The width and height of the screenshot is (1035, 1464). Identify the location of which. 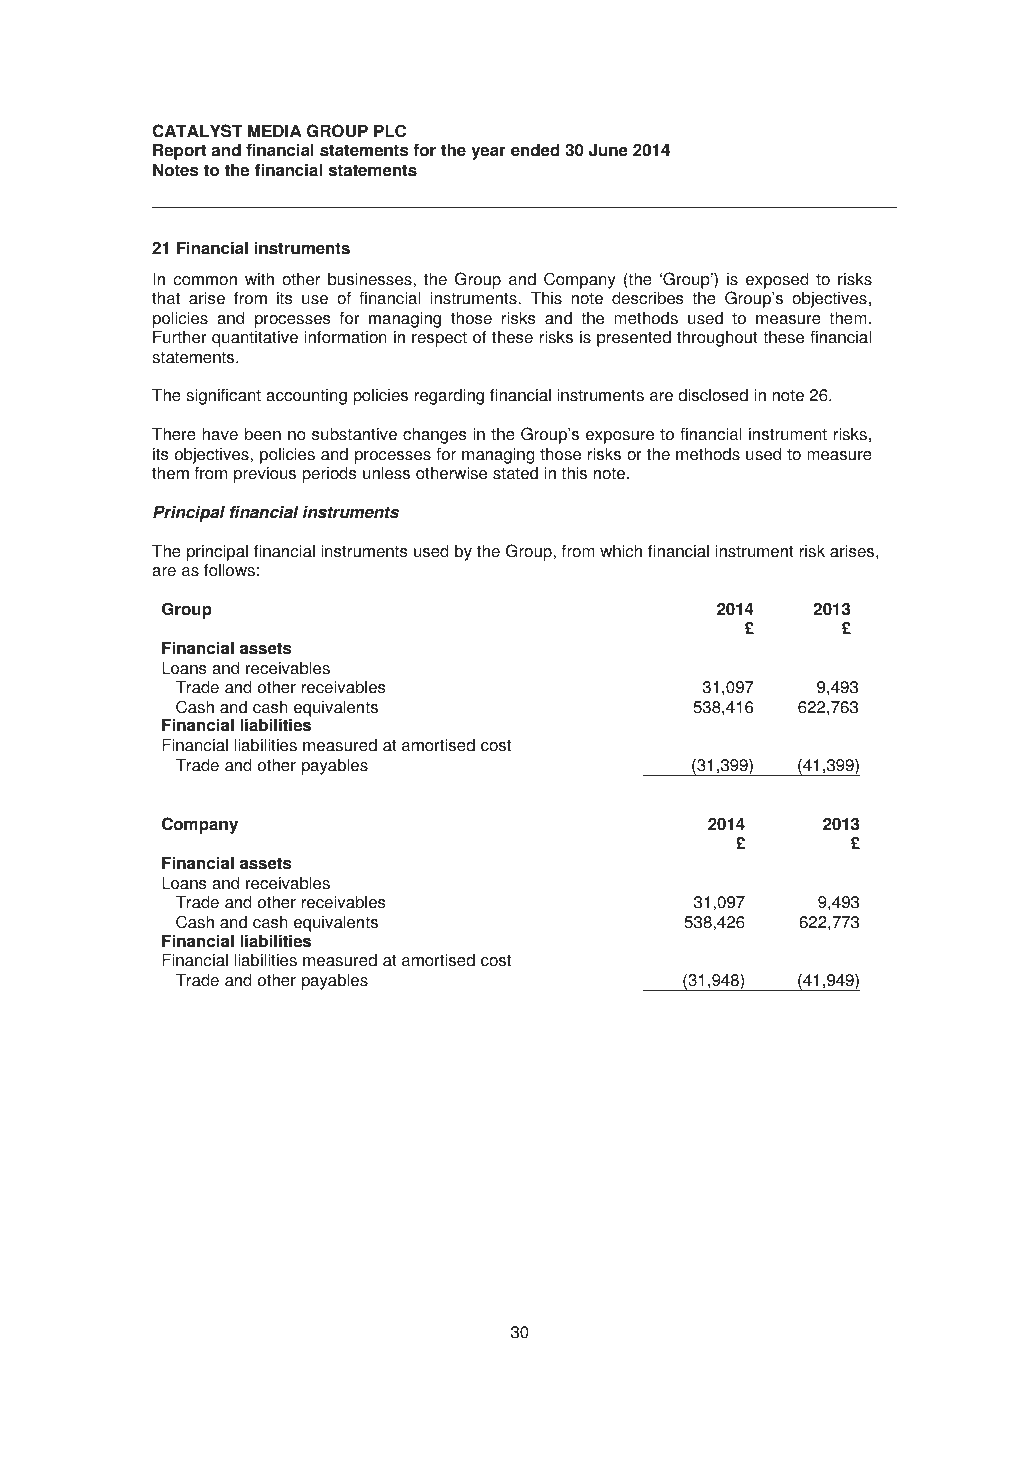
(621, 551).
